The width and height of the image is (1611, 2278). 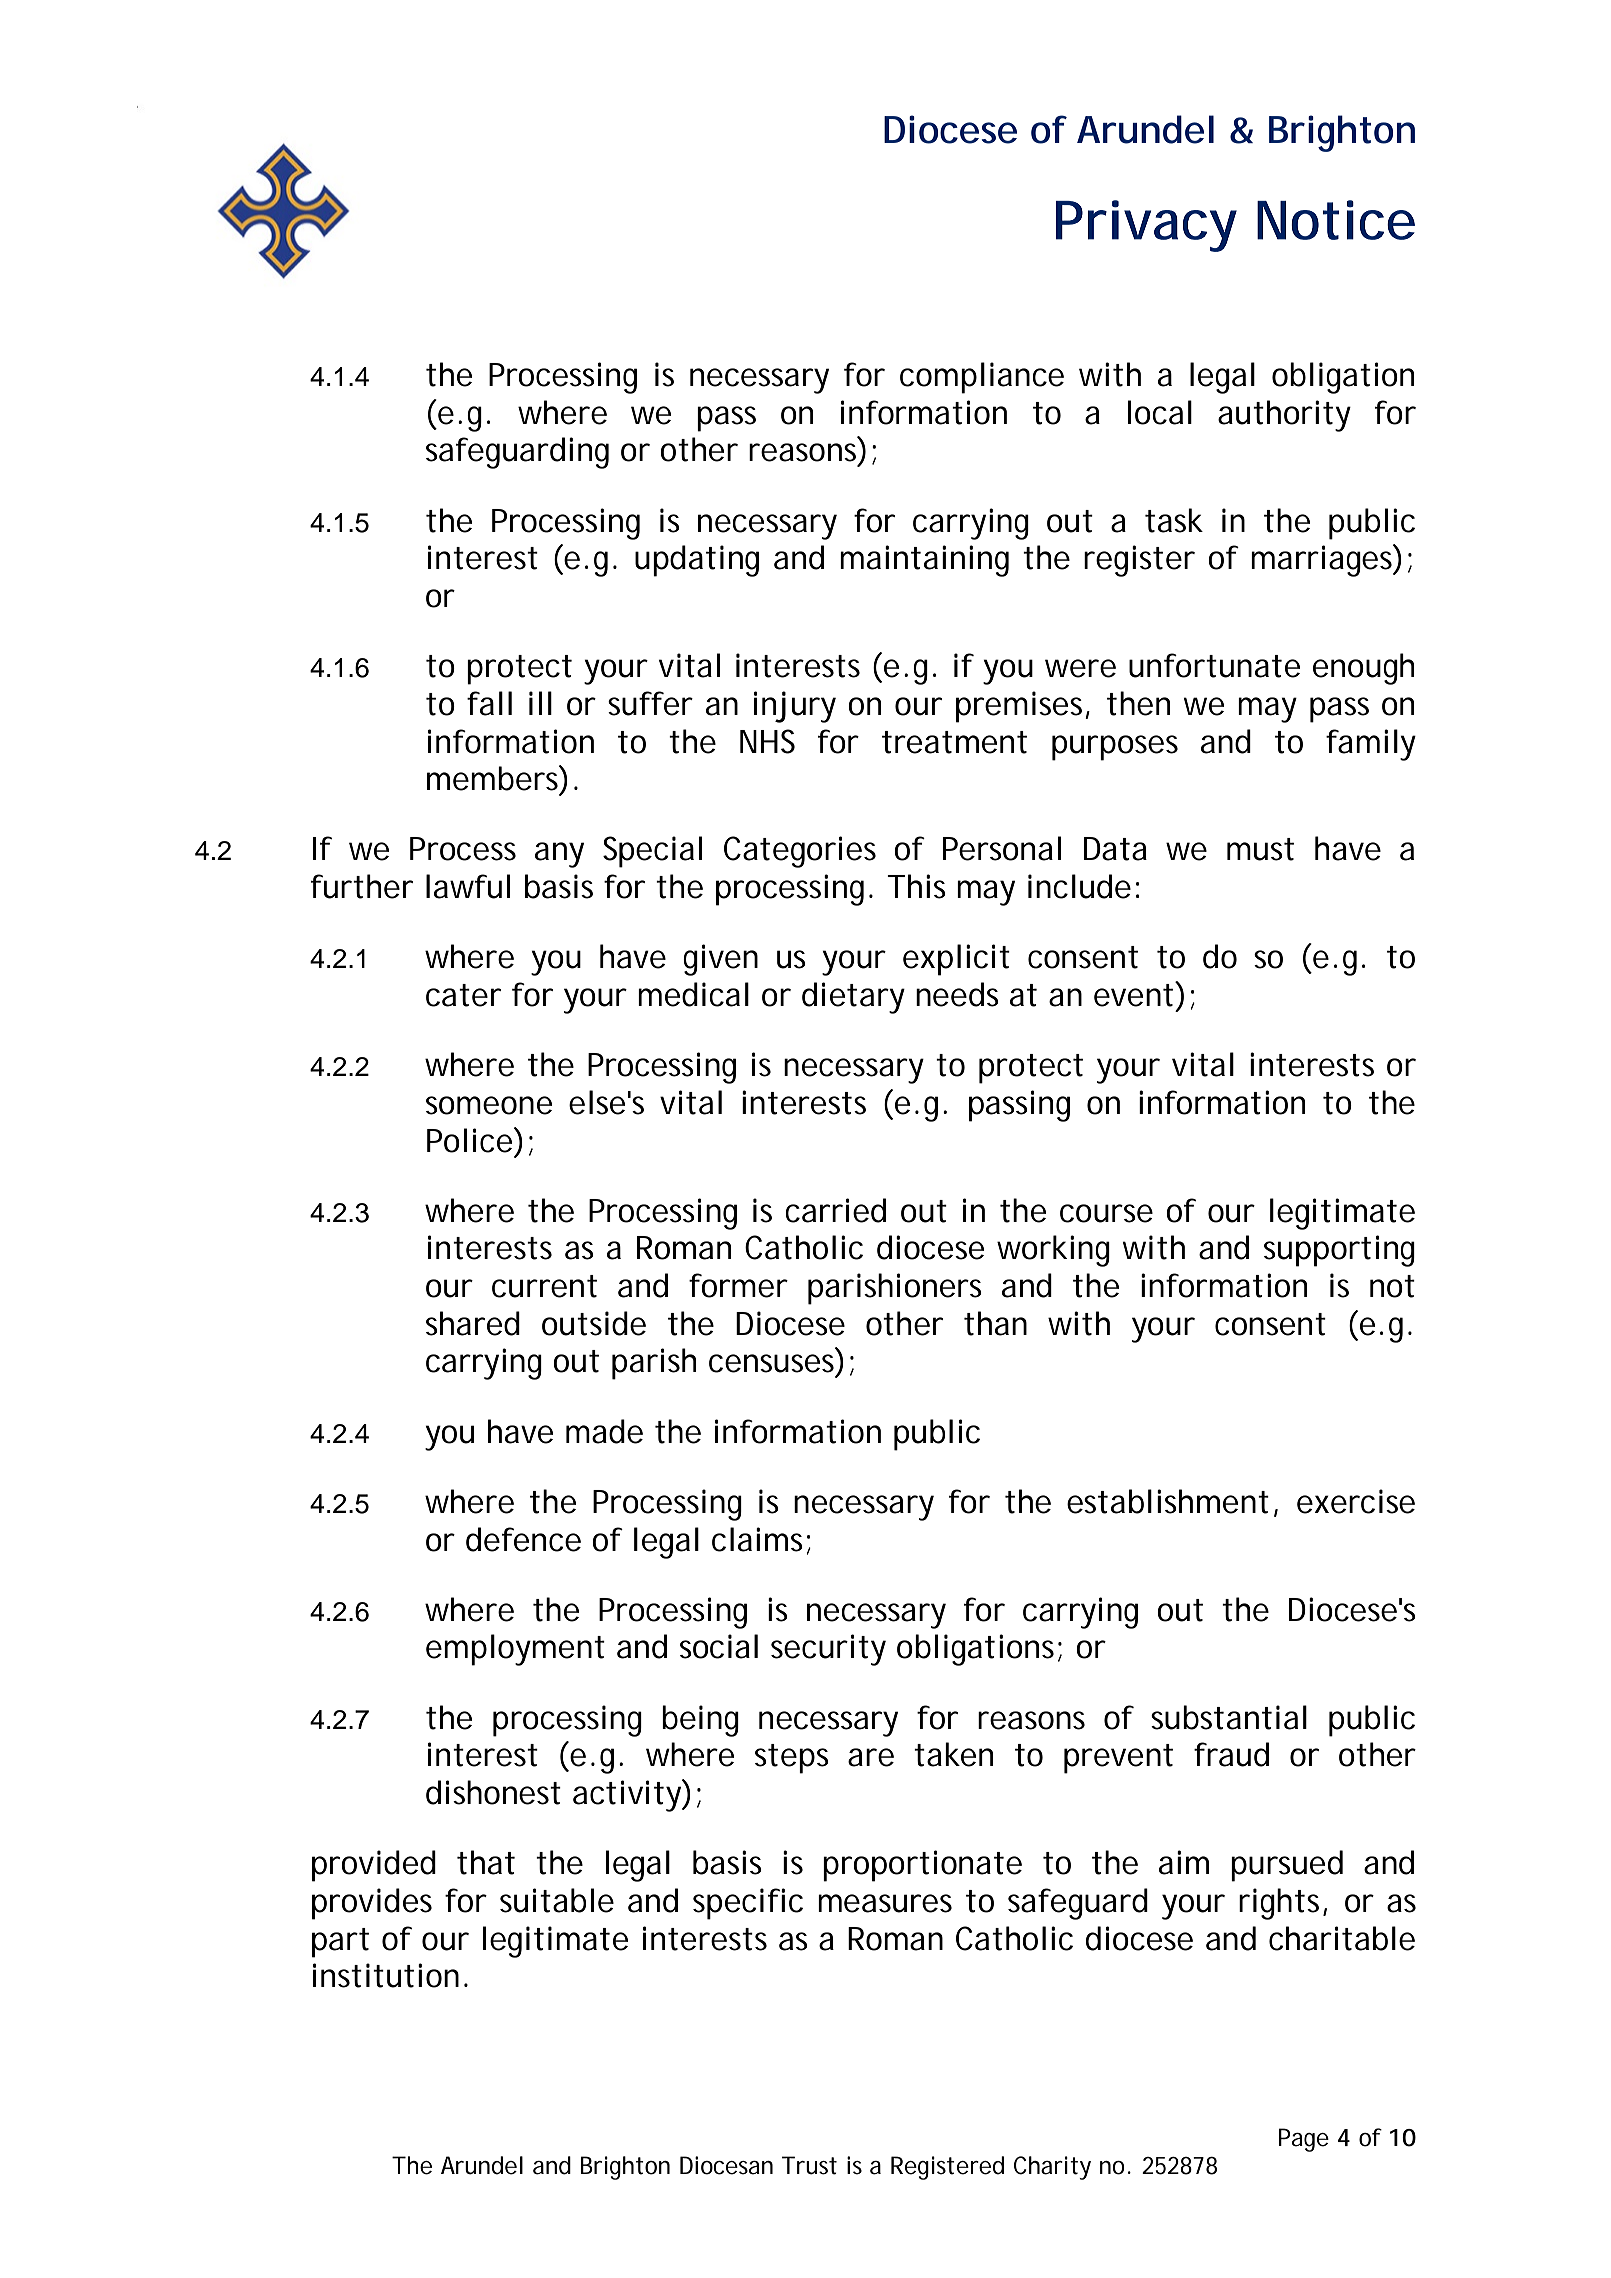 I want to click on Notice, so click(x=1336, y=220).
